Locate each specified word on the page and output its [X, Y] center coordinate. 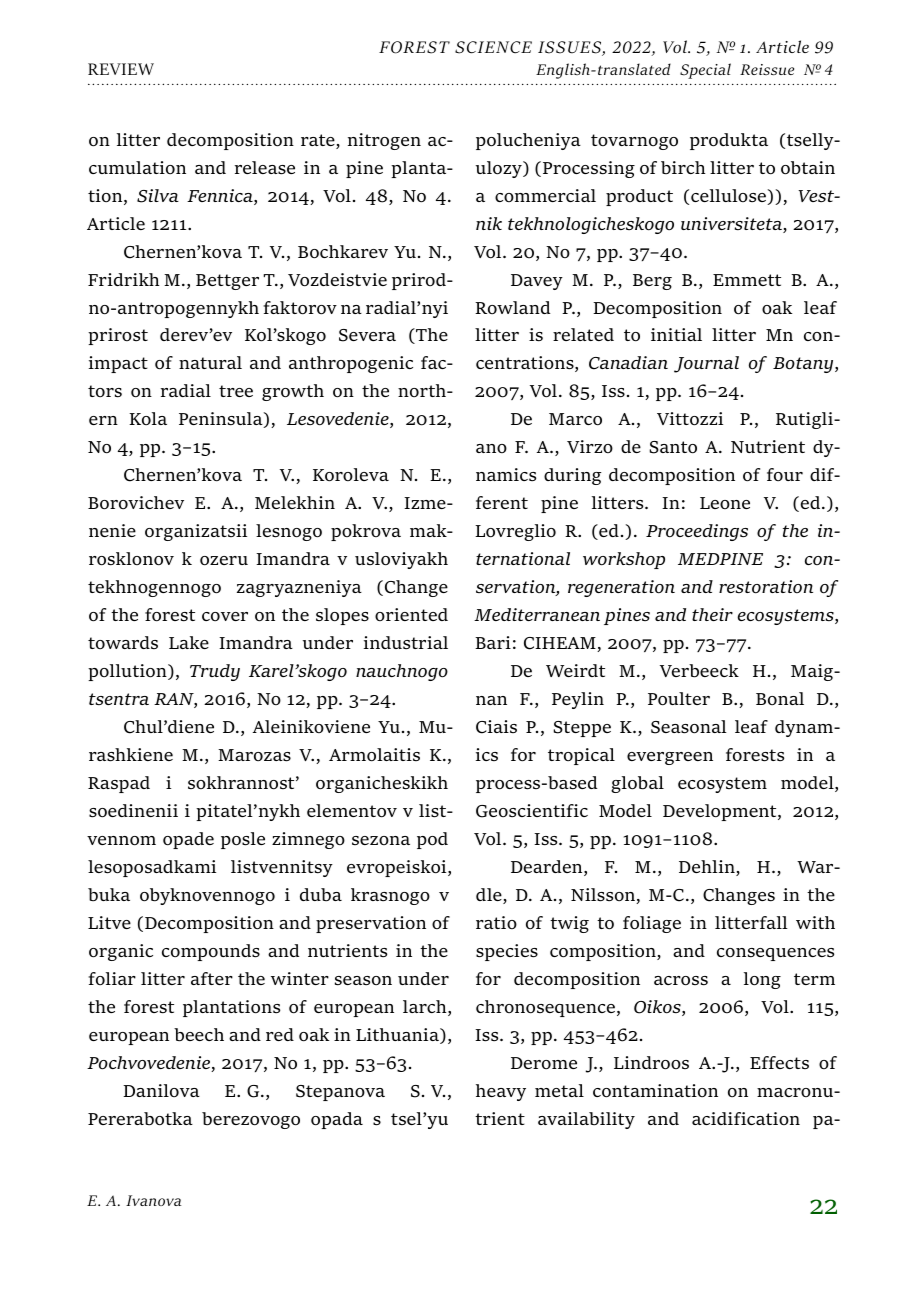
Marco [575, 419]
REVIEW [121, 69]
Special [705, 71]
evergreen [670, 758]
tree [236, 391]
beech [199, 1035]
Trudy [215, 672]
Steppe [582, 729]
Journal [706, 364]
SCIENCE [493, 47]
